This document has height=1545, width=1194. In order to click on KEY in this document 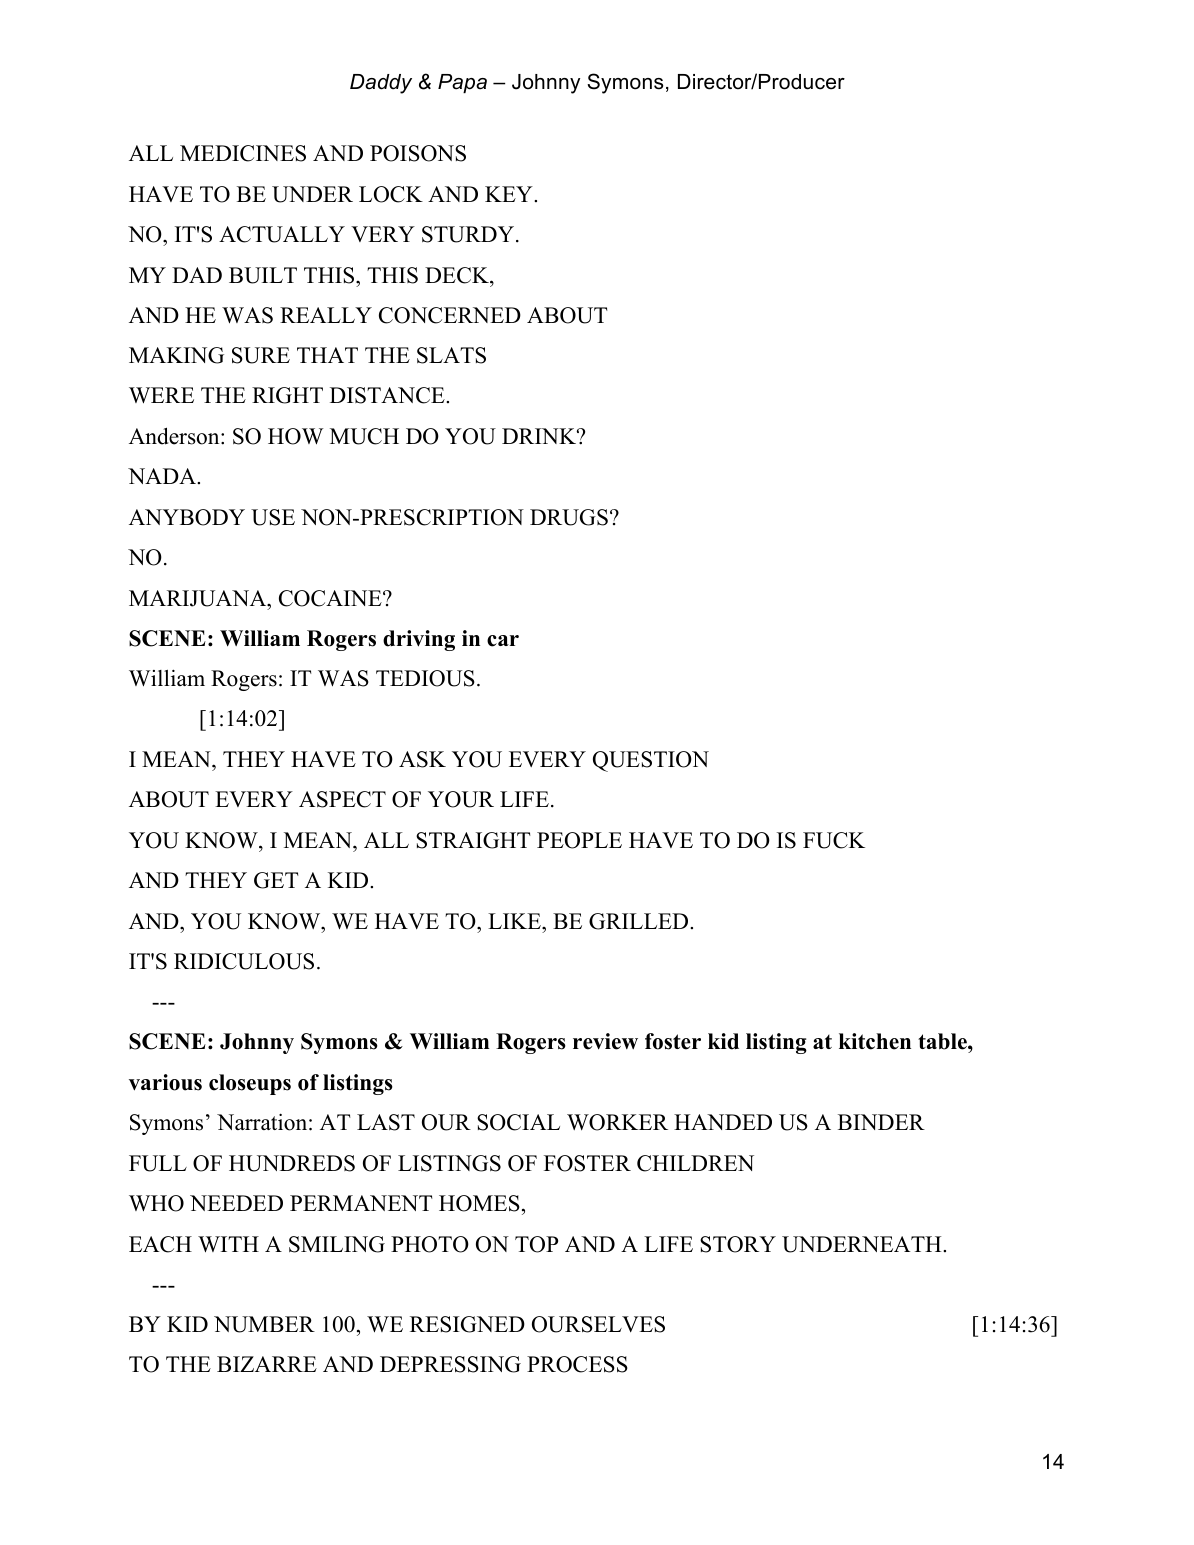, I will do `click(510, 194)`.
